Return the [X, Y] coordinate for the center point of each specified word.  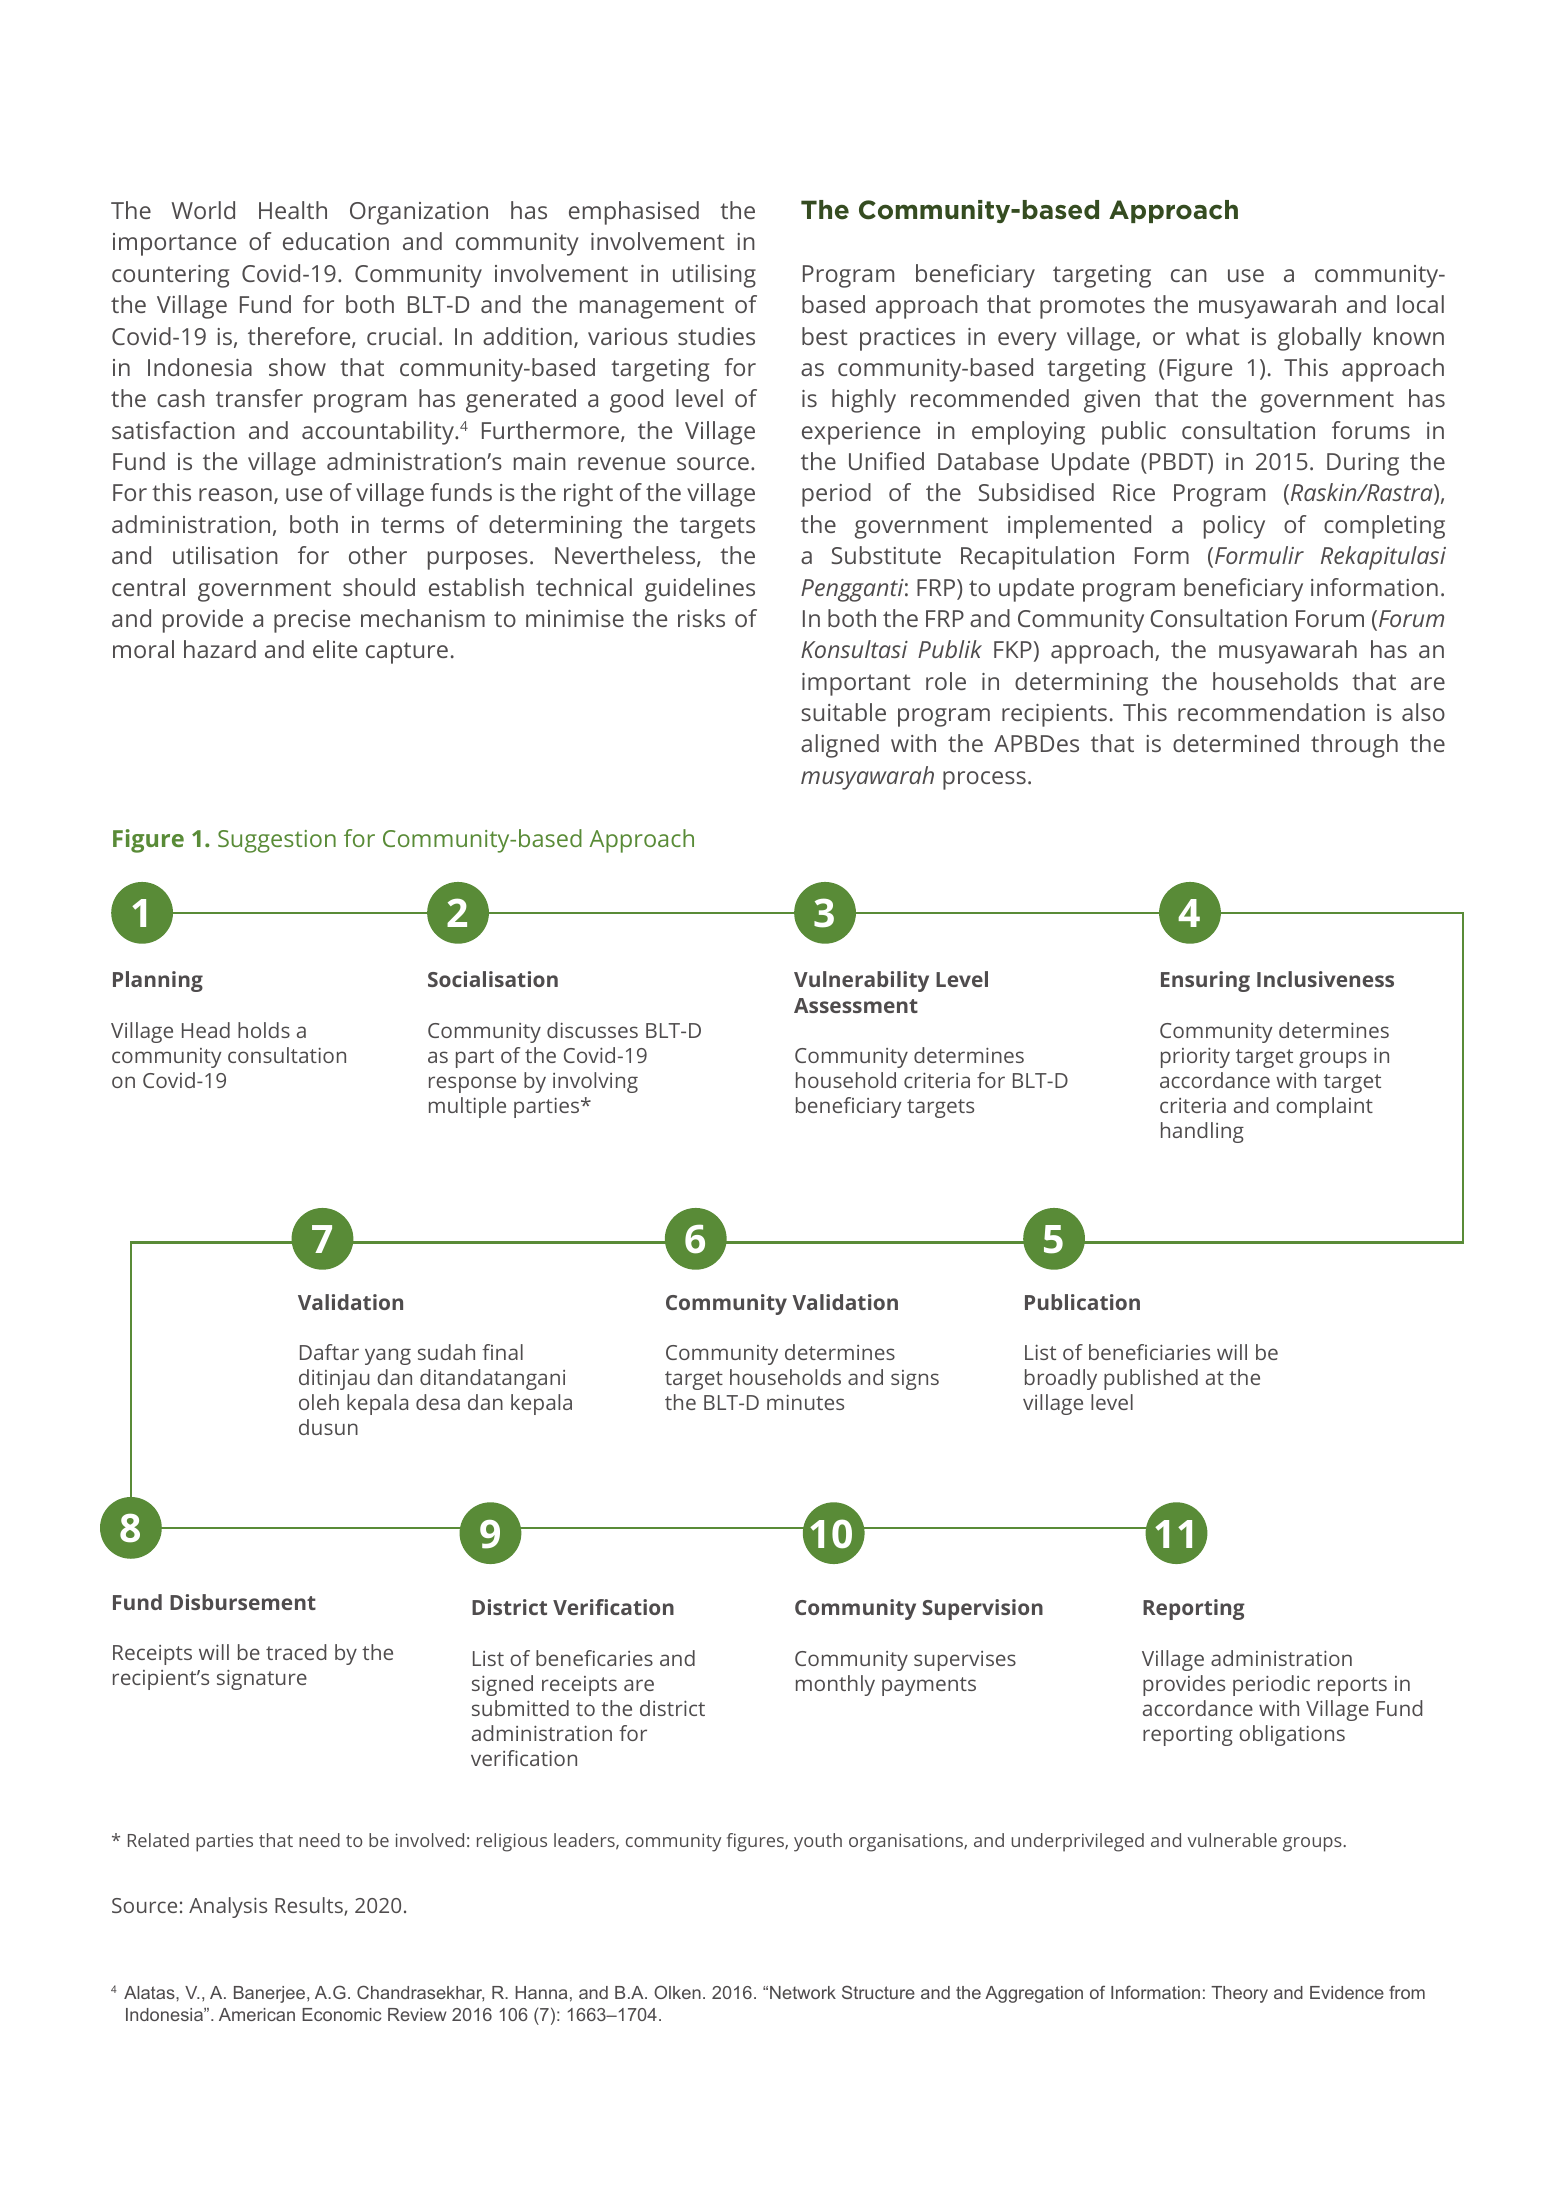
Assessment [856, 1005]
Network [803, 1992]
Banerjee [271, 1994]
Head [206, 1030]
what [1213, 336]
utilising [714, 276]
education [336, 241]
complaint [1324, 1107]
